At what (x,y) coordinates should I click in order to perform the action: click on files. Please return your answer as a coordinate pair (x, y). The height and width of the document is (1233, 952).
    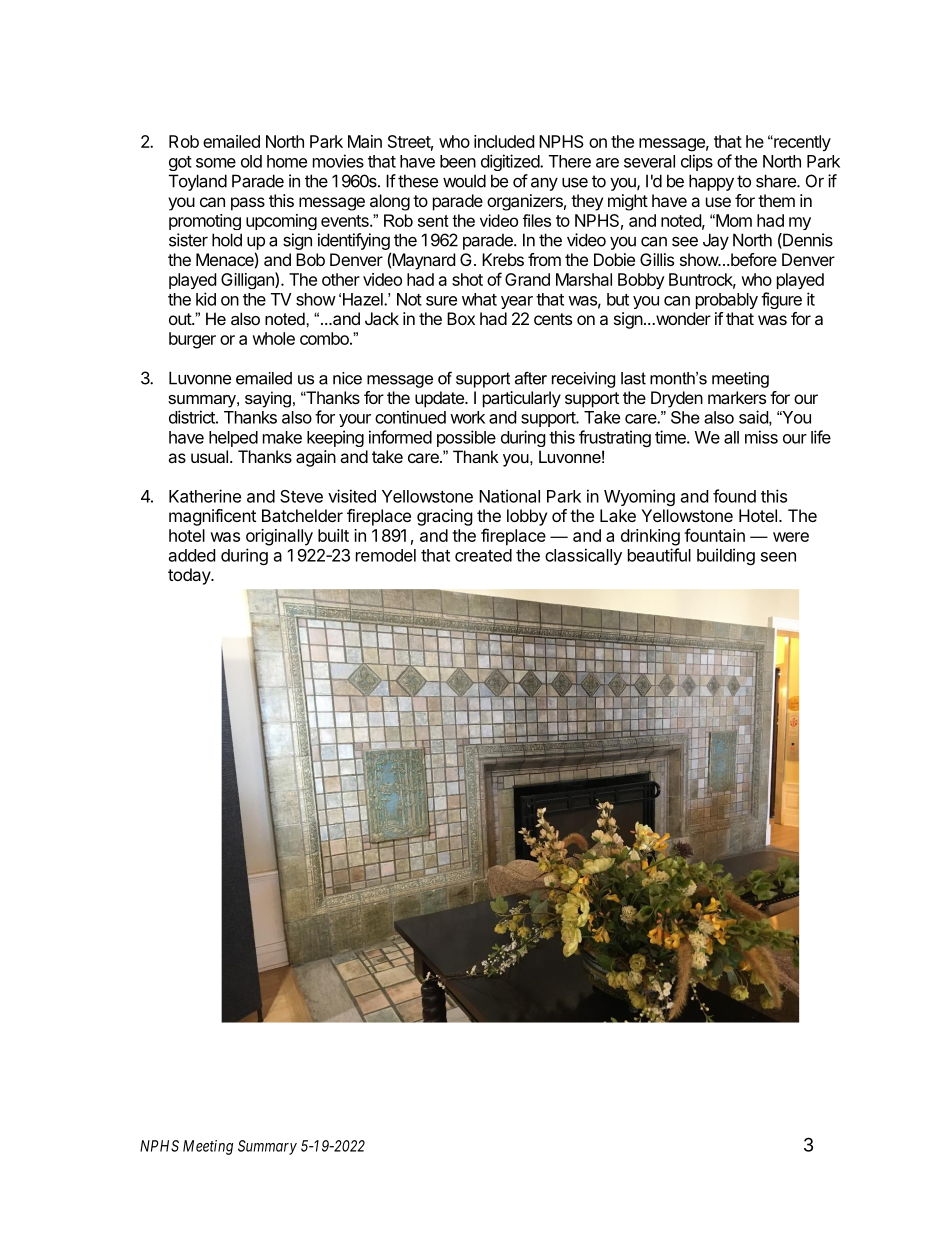
    Looking at the image, I should click on (537, 220).
